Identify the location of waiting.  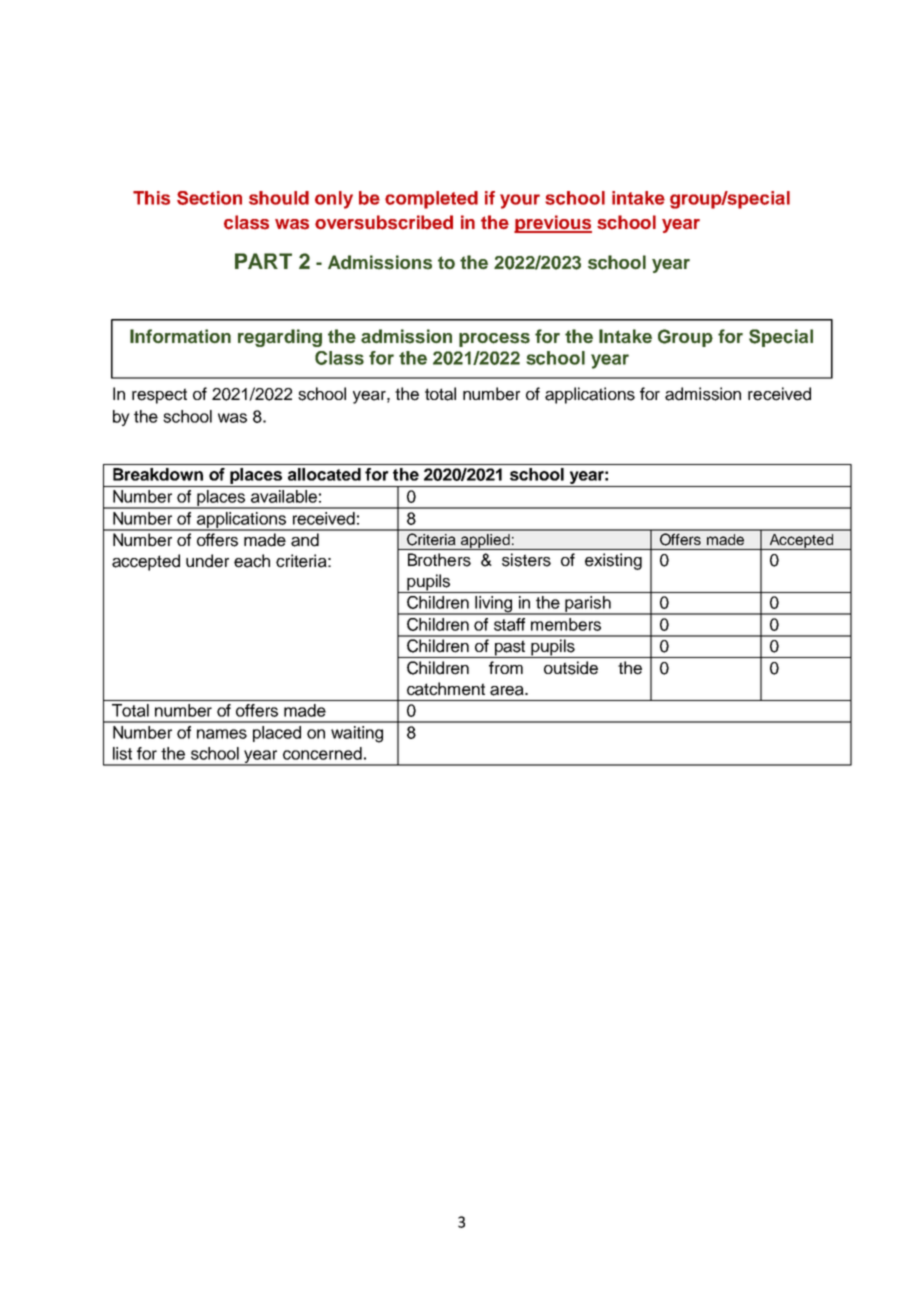
(357, 734).
